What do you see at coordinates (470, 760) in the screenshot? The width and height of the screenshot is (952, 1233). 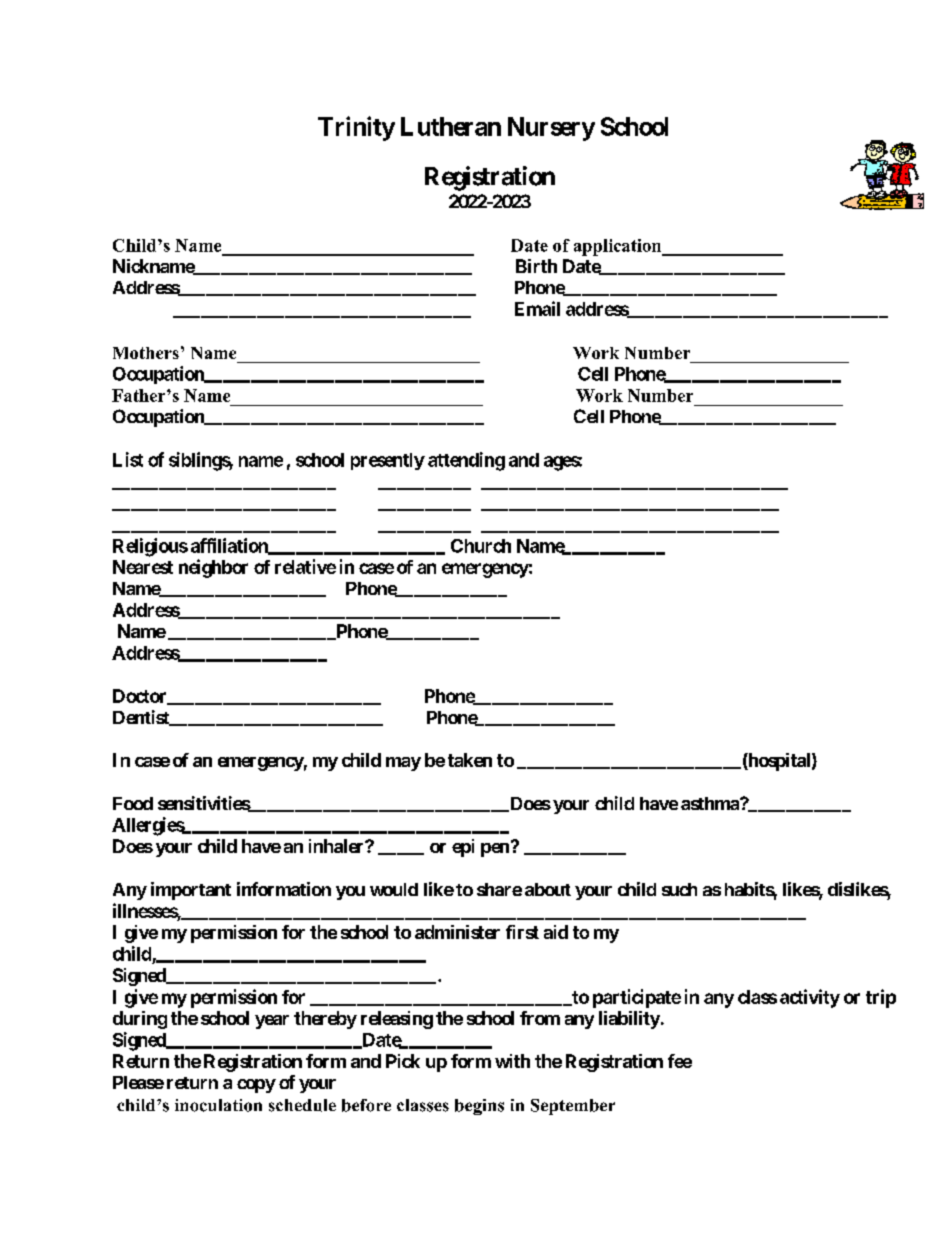 I see `taken` at bounding box center [470, 760].
